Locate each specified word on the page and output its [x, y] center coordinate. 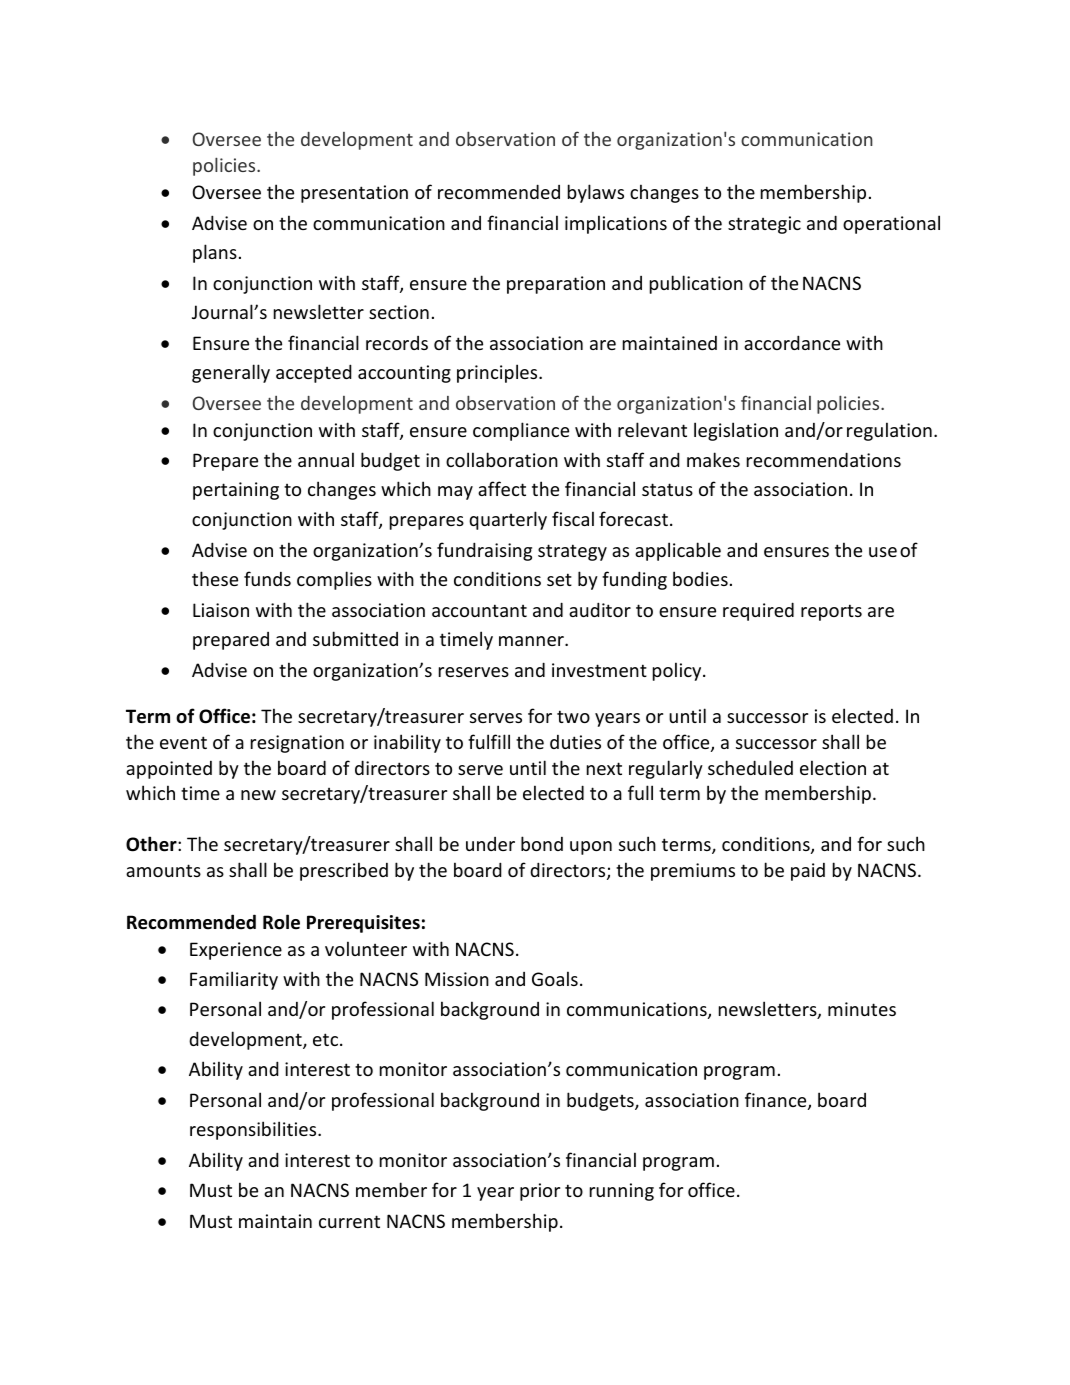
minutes [862, 1009]
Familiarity [234, 980]
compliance [521, 431]
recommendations [824, 459]
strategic [764, 225]
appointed [169, 770]
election [833, 767]
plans [215, 253]
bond [542, 843]
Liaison [221, 610]
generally [231, 373]
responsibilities [254, 1130]
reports [831, 612]
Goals [555, 978]
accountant [479, 610]
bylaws [596, 193]
